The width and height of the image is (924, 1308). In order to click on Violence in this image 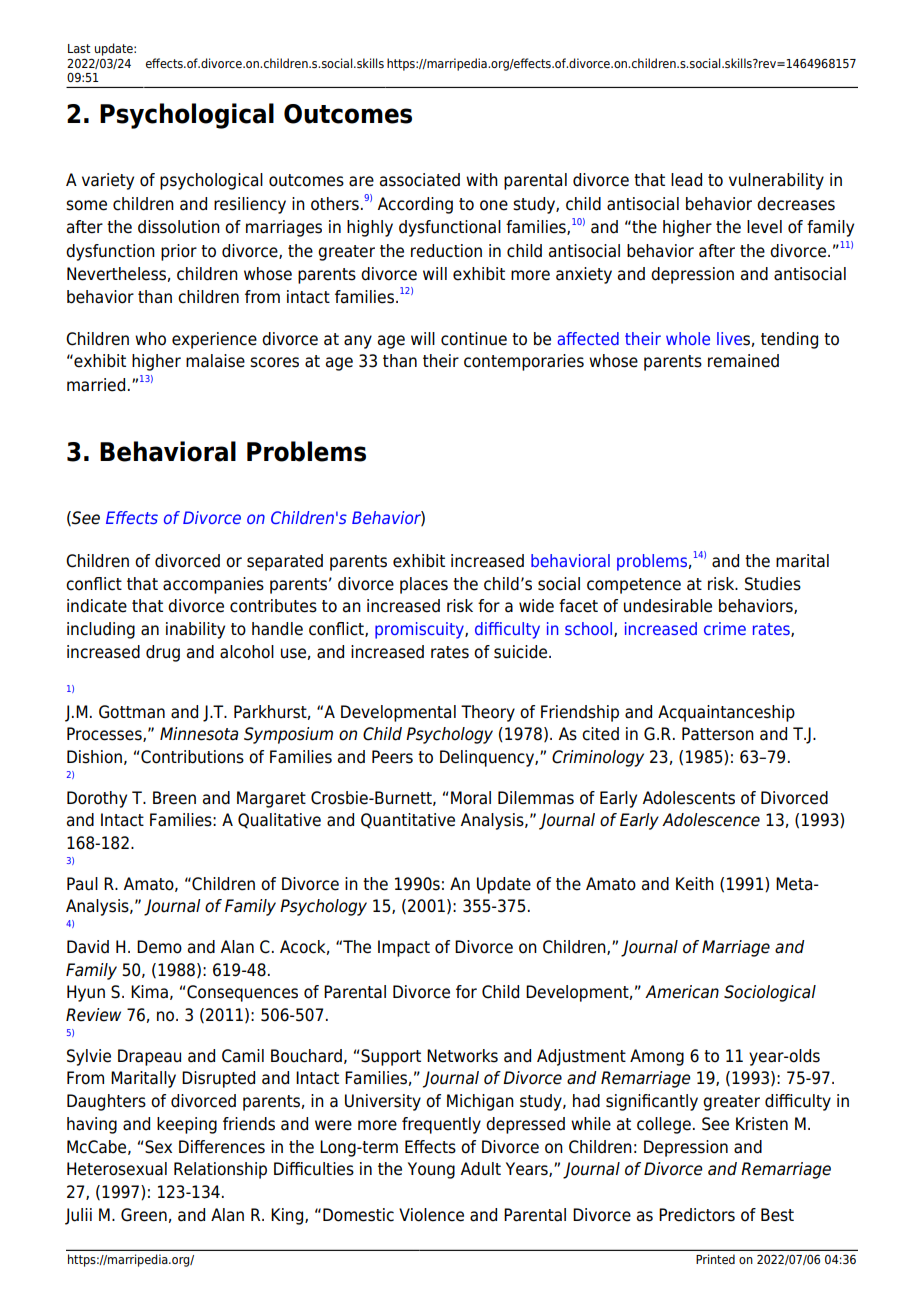, I will do `click(431, 1215)`.
